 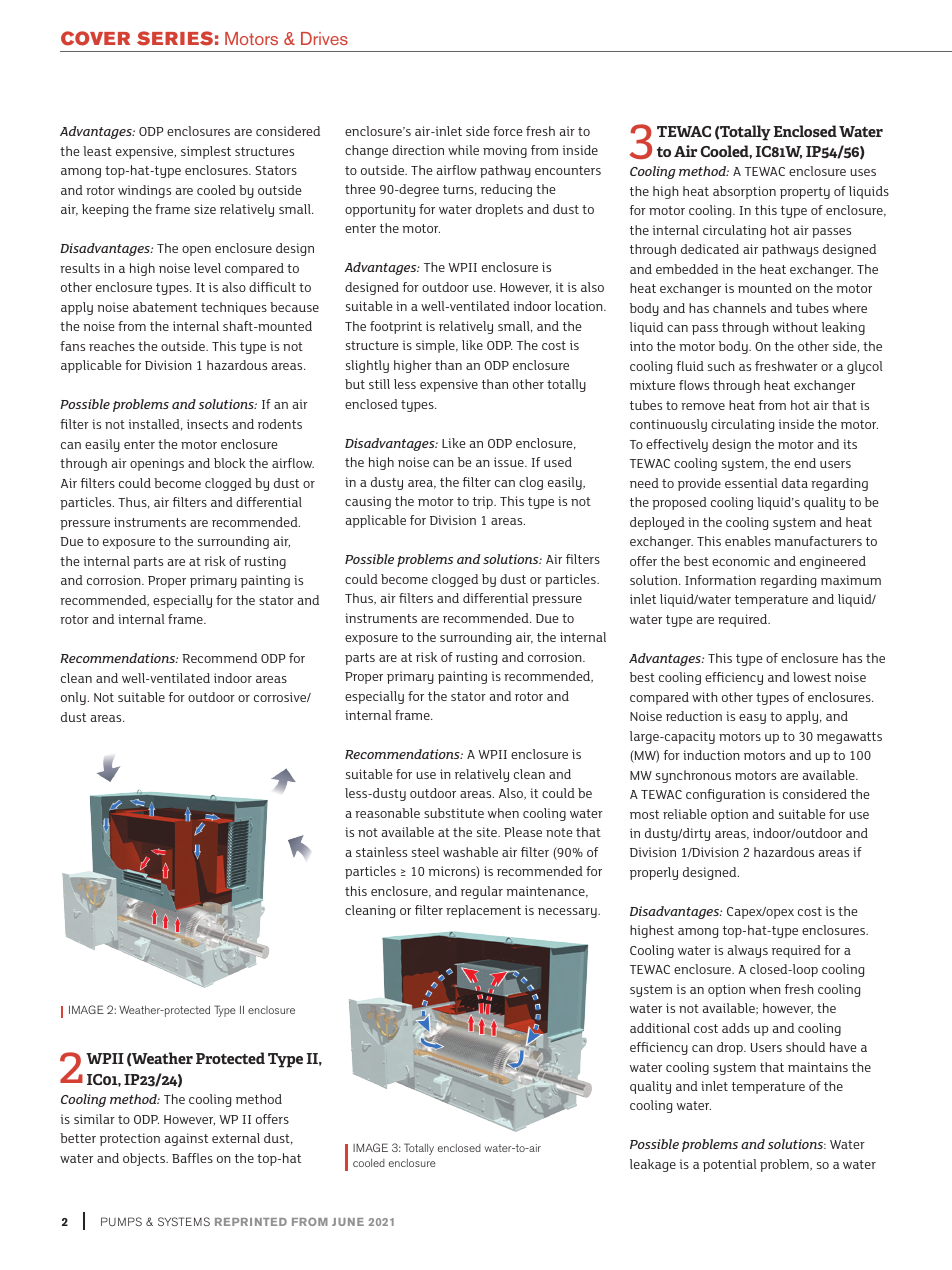 I want to click on force, so click(x=507, y=131).
